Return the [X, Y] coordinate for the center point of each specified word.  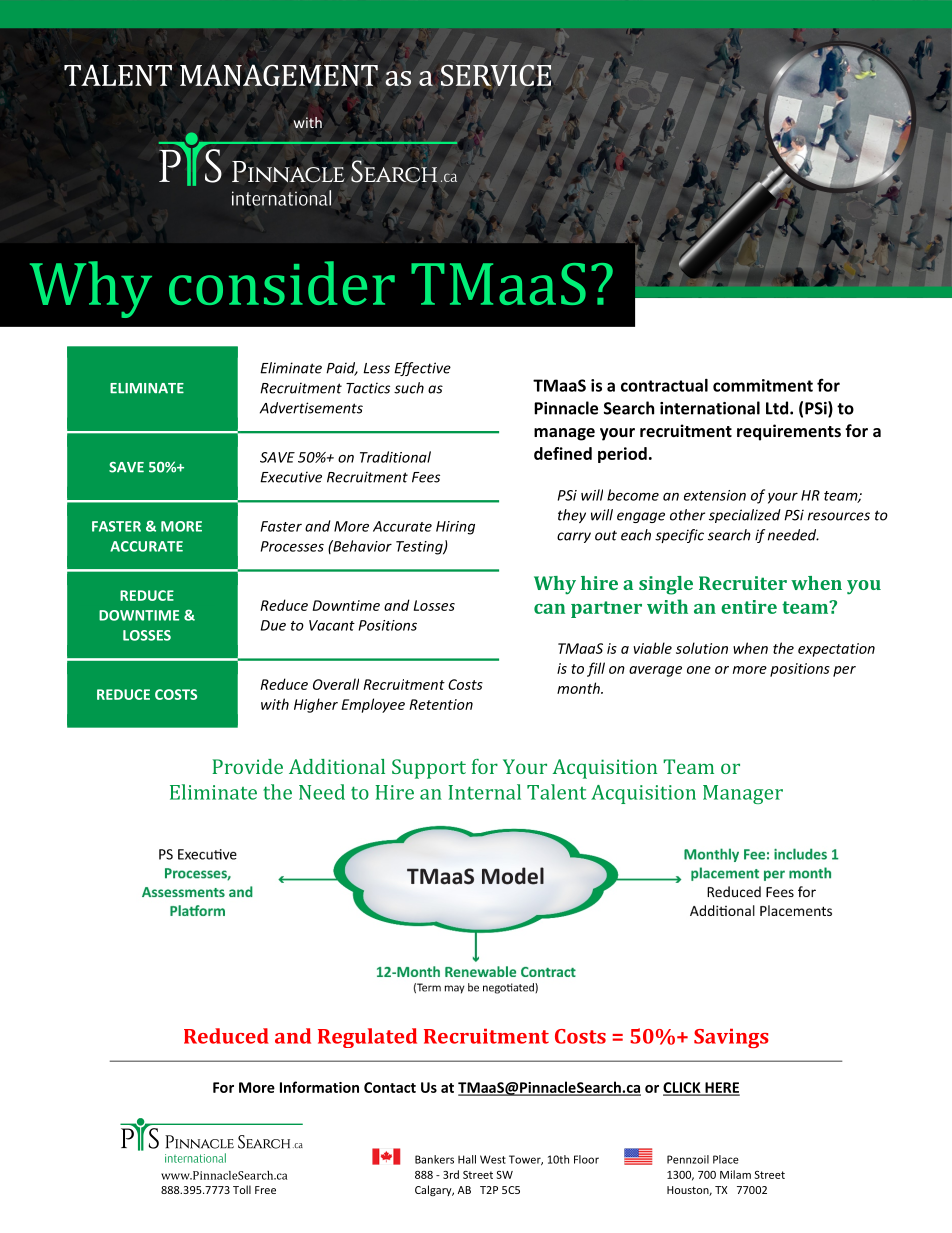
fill [596, 669]
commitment [763, 385]
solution [702, 648]
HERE [721, 1088]
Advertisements [311, 408]
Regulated [367, 1038]
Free [265, 1190]
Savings [731, 1038]
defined [563, 453]
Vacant [332, 625]
